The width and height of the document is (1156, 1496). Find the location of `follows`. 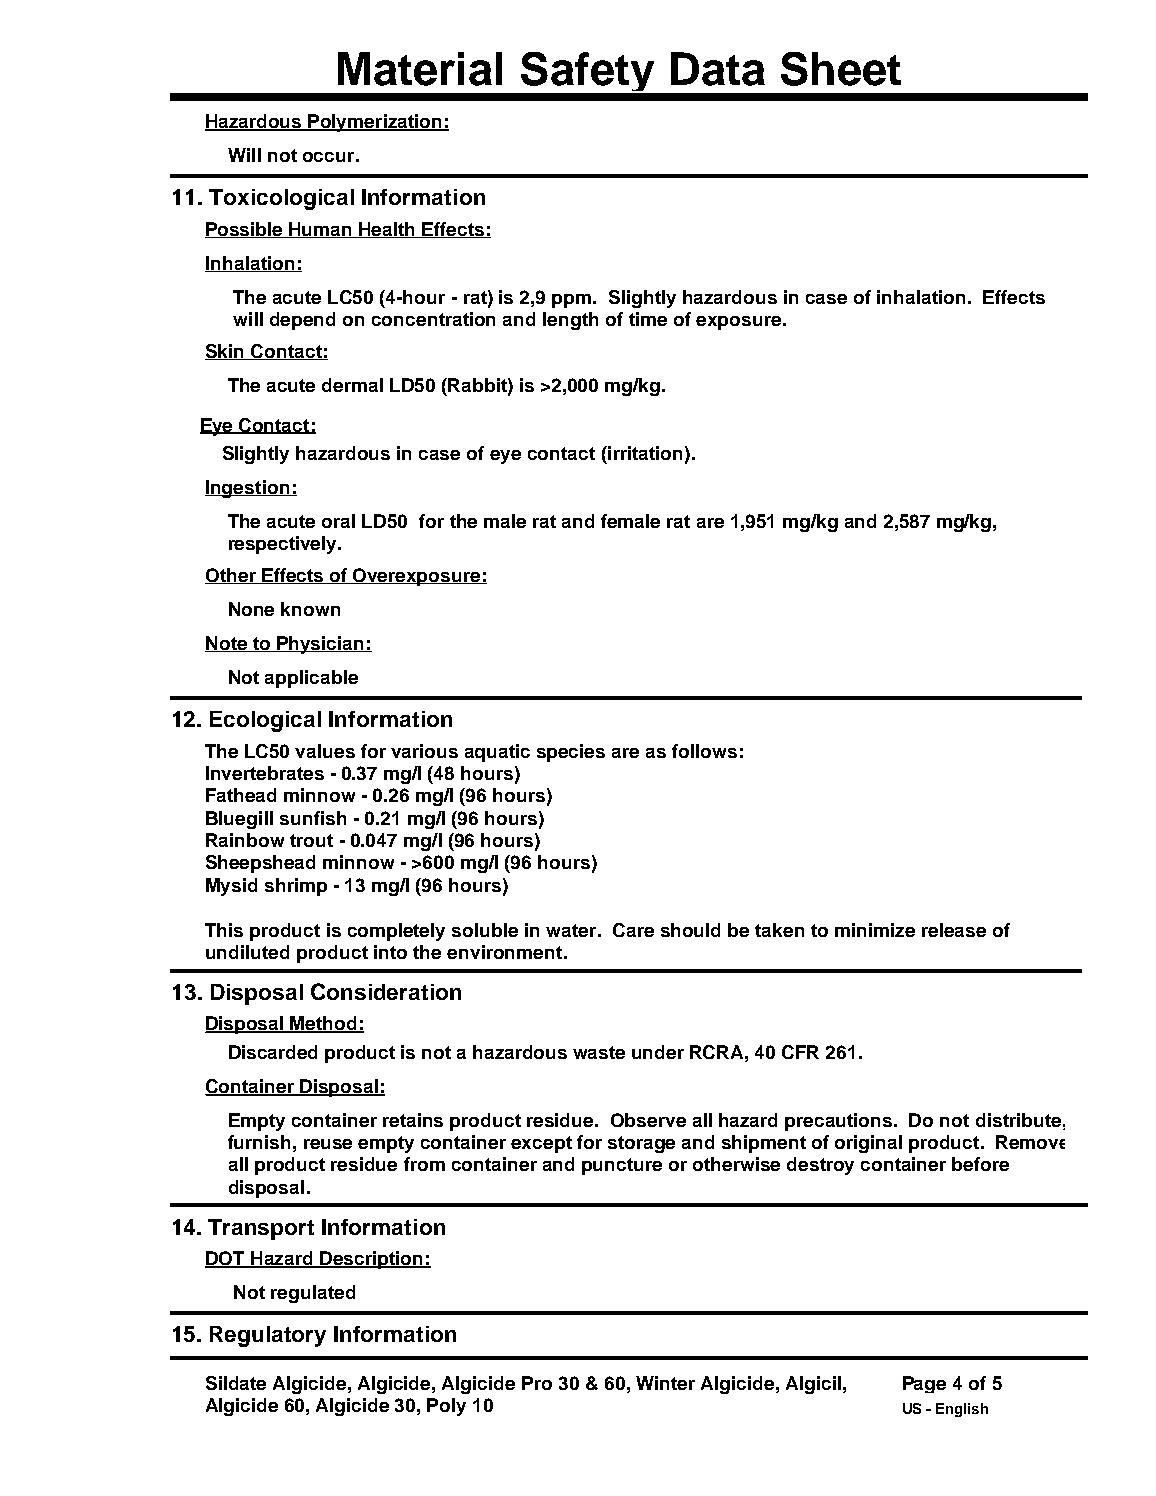

follows is located at coordinates (704, 751).
